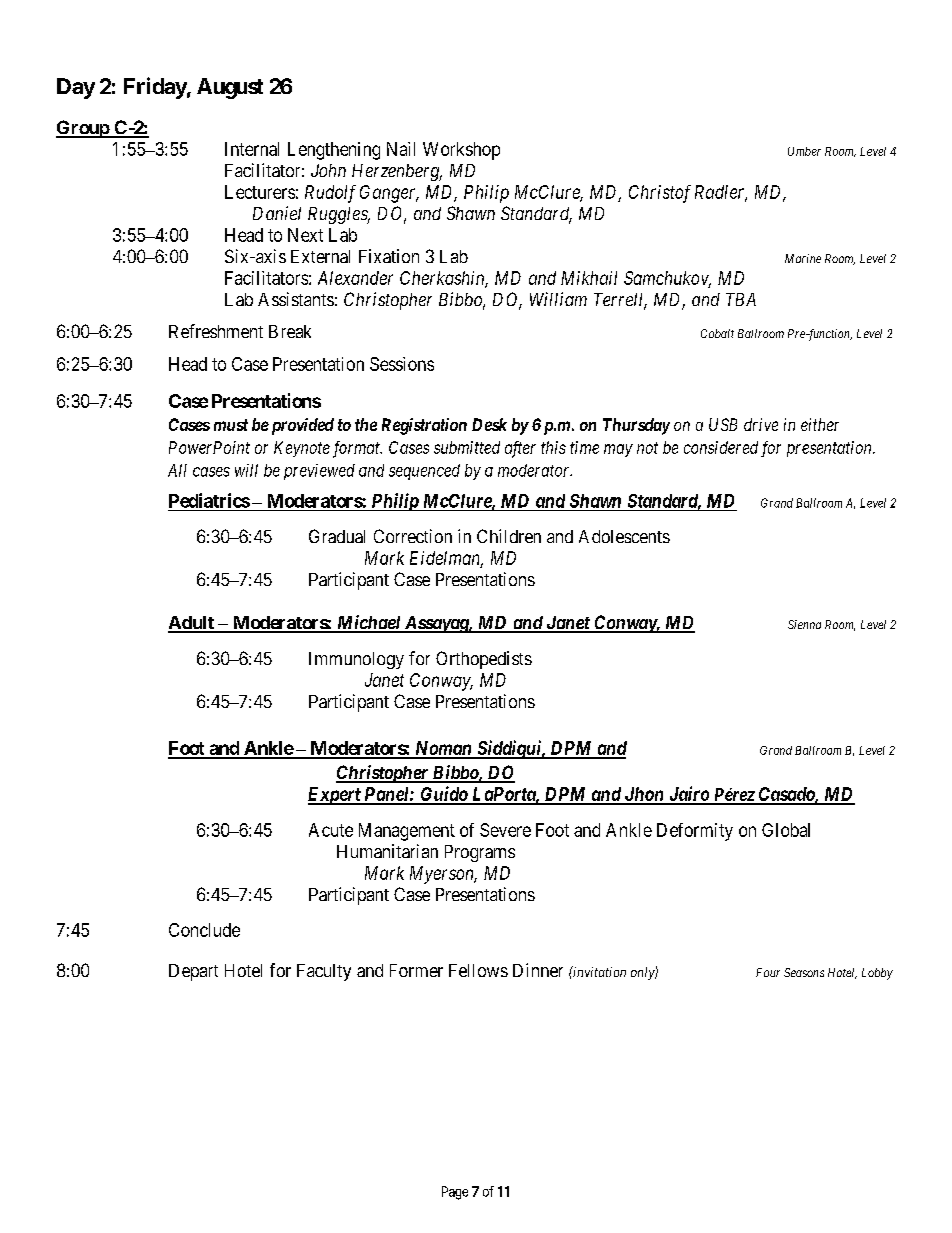 The image size is (952, 1233). Describe the element at coordinates (786, 830) in the screenshot. I see `Global` at that location.
